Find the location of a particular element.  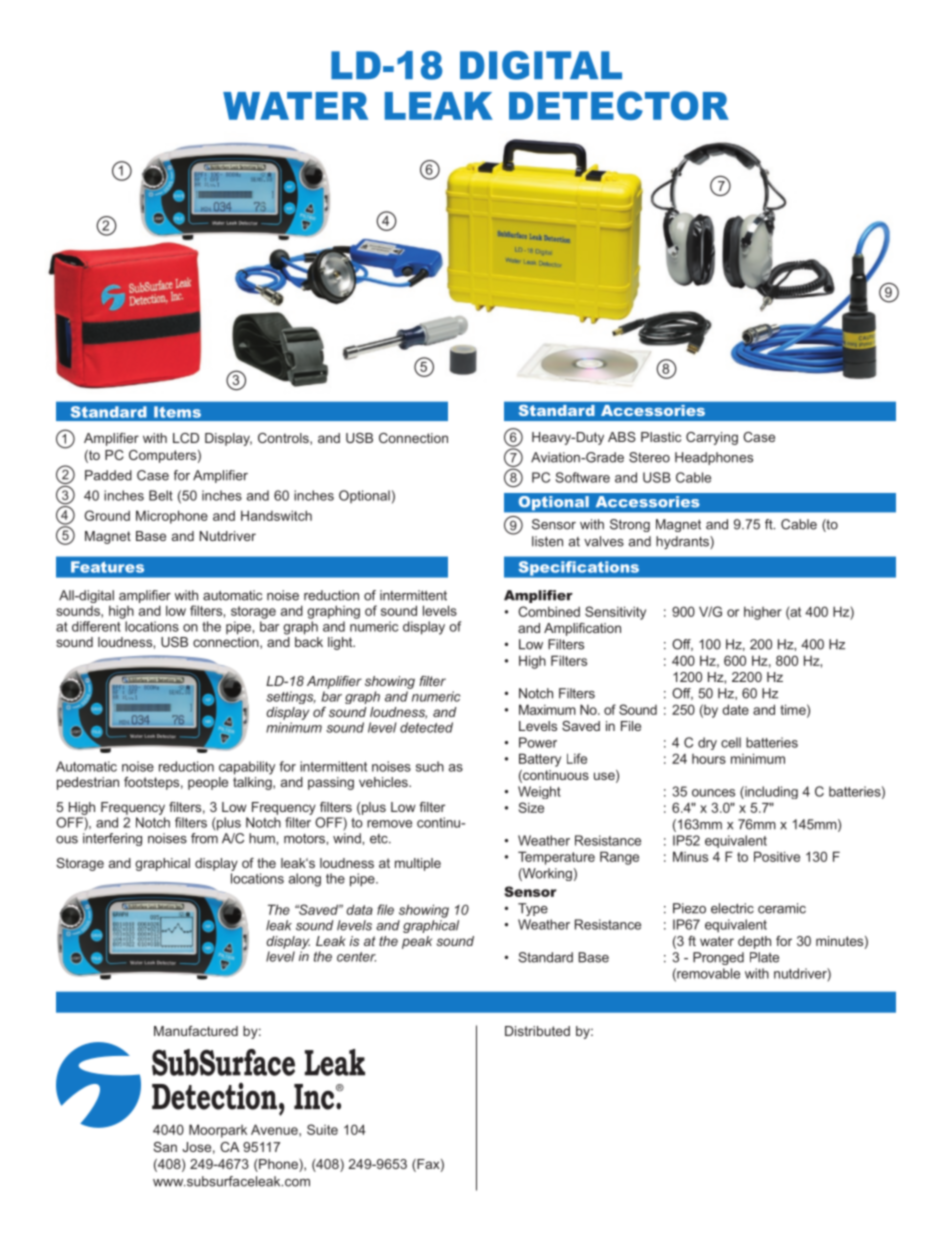

DETECTOR is located at coordinates (619, 105).
